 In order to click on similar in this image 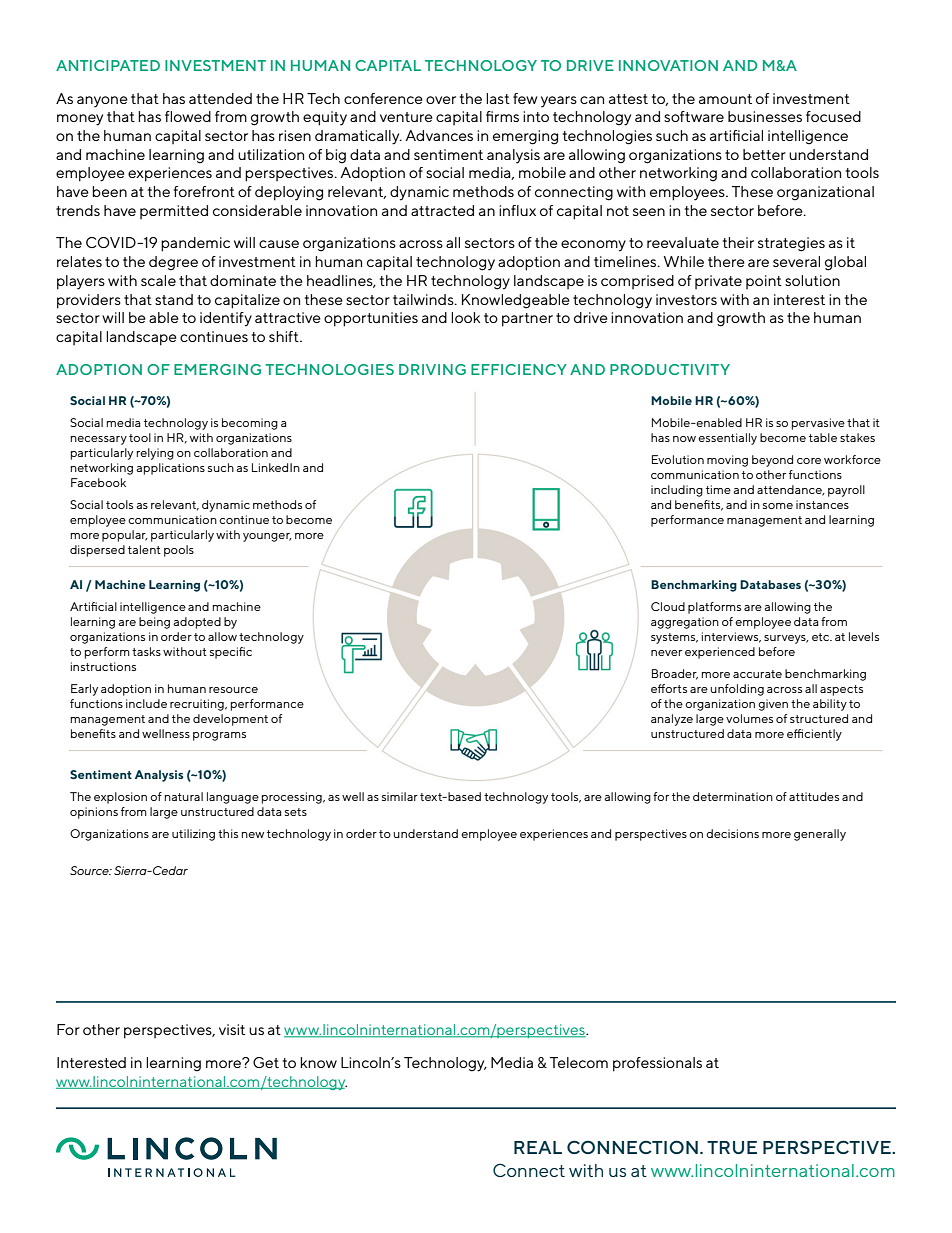, I will do `click(400, 796)`.
